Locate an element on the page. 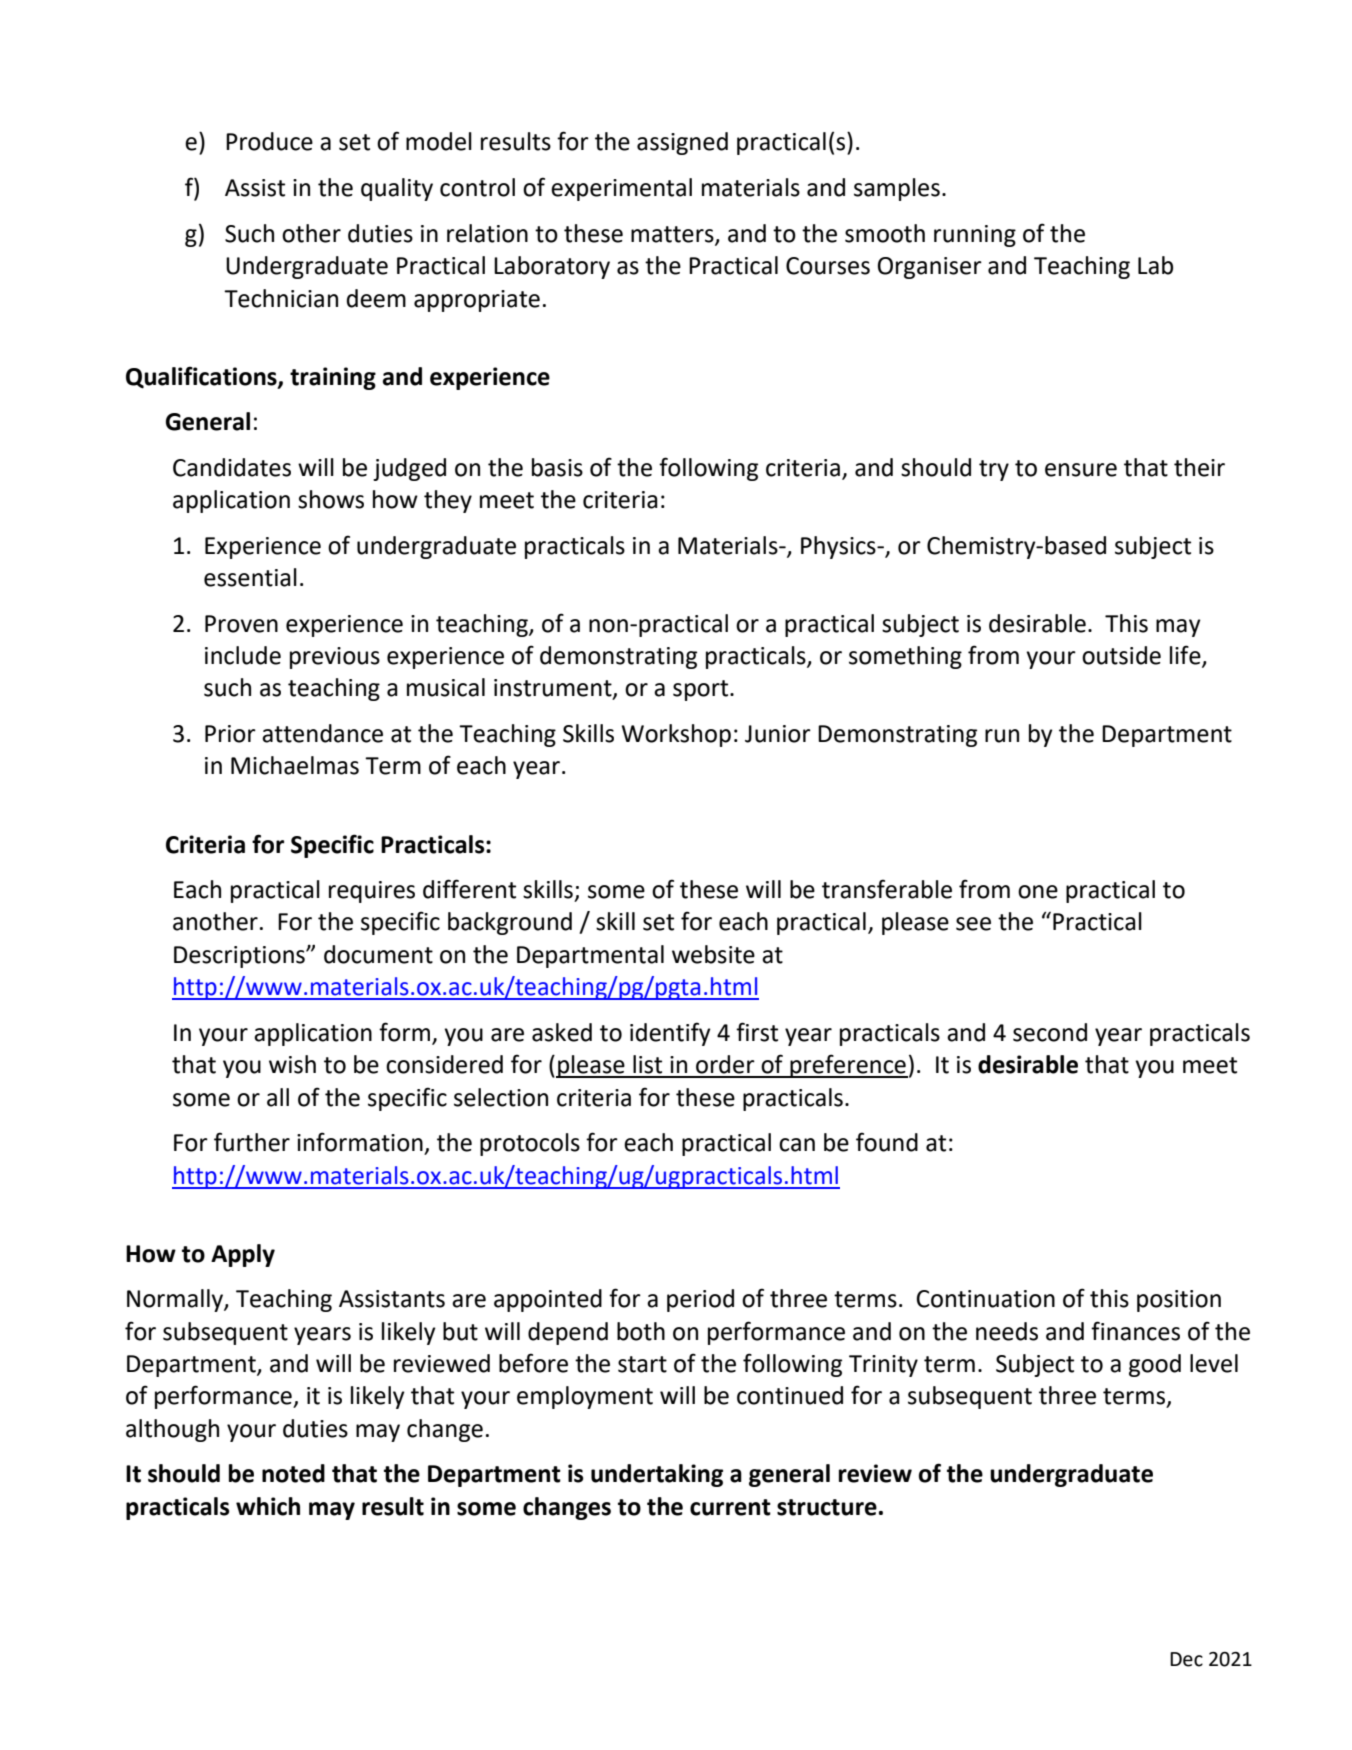 This document has width=1352, height=1750. which is located at coordinates (268, 1506).
